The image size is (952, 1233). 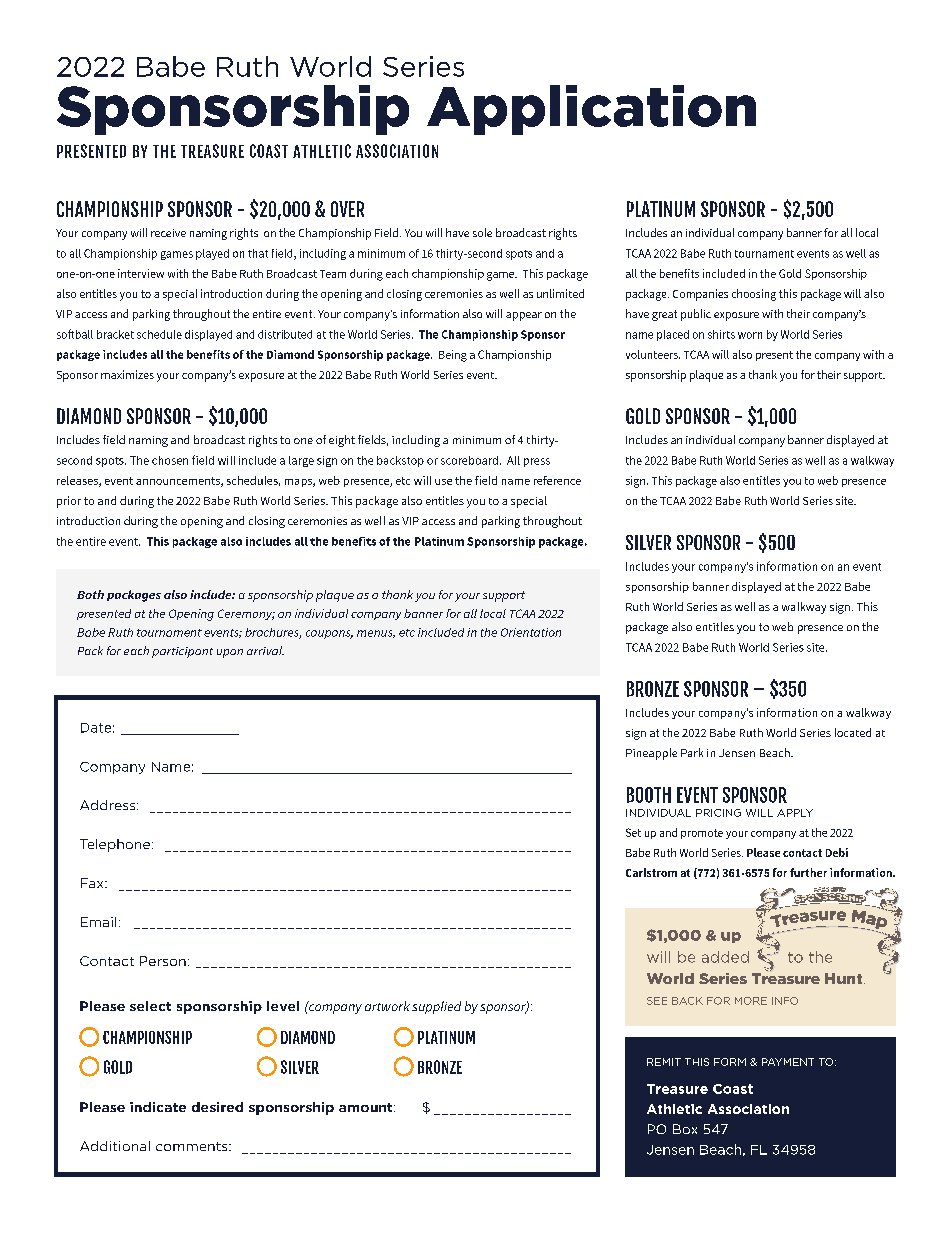 What do you see at coordinates (168, 233) in the screenshot?
I see `receive` at bounding box center [168, 233].
